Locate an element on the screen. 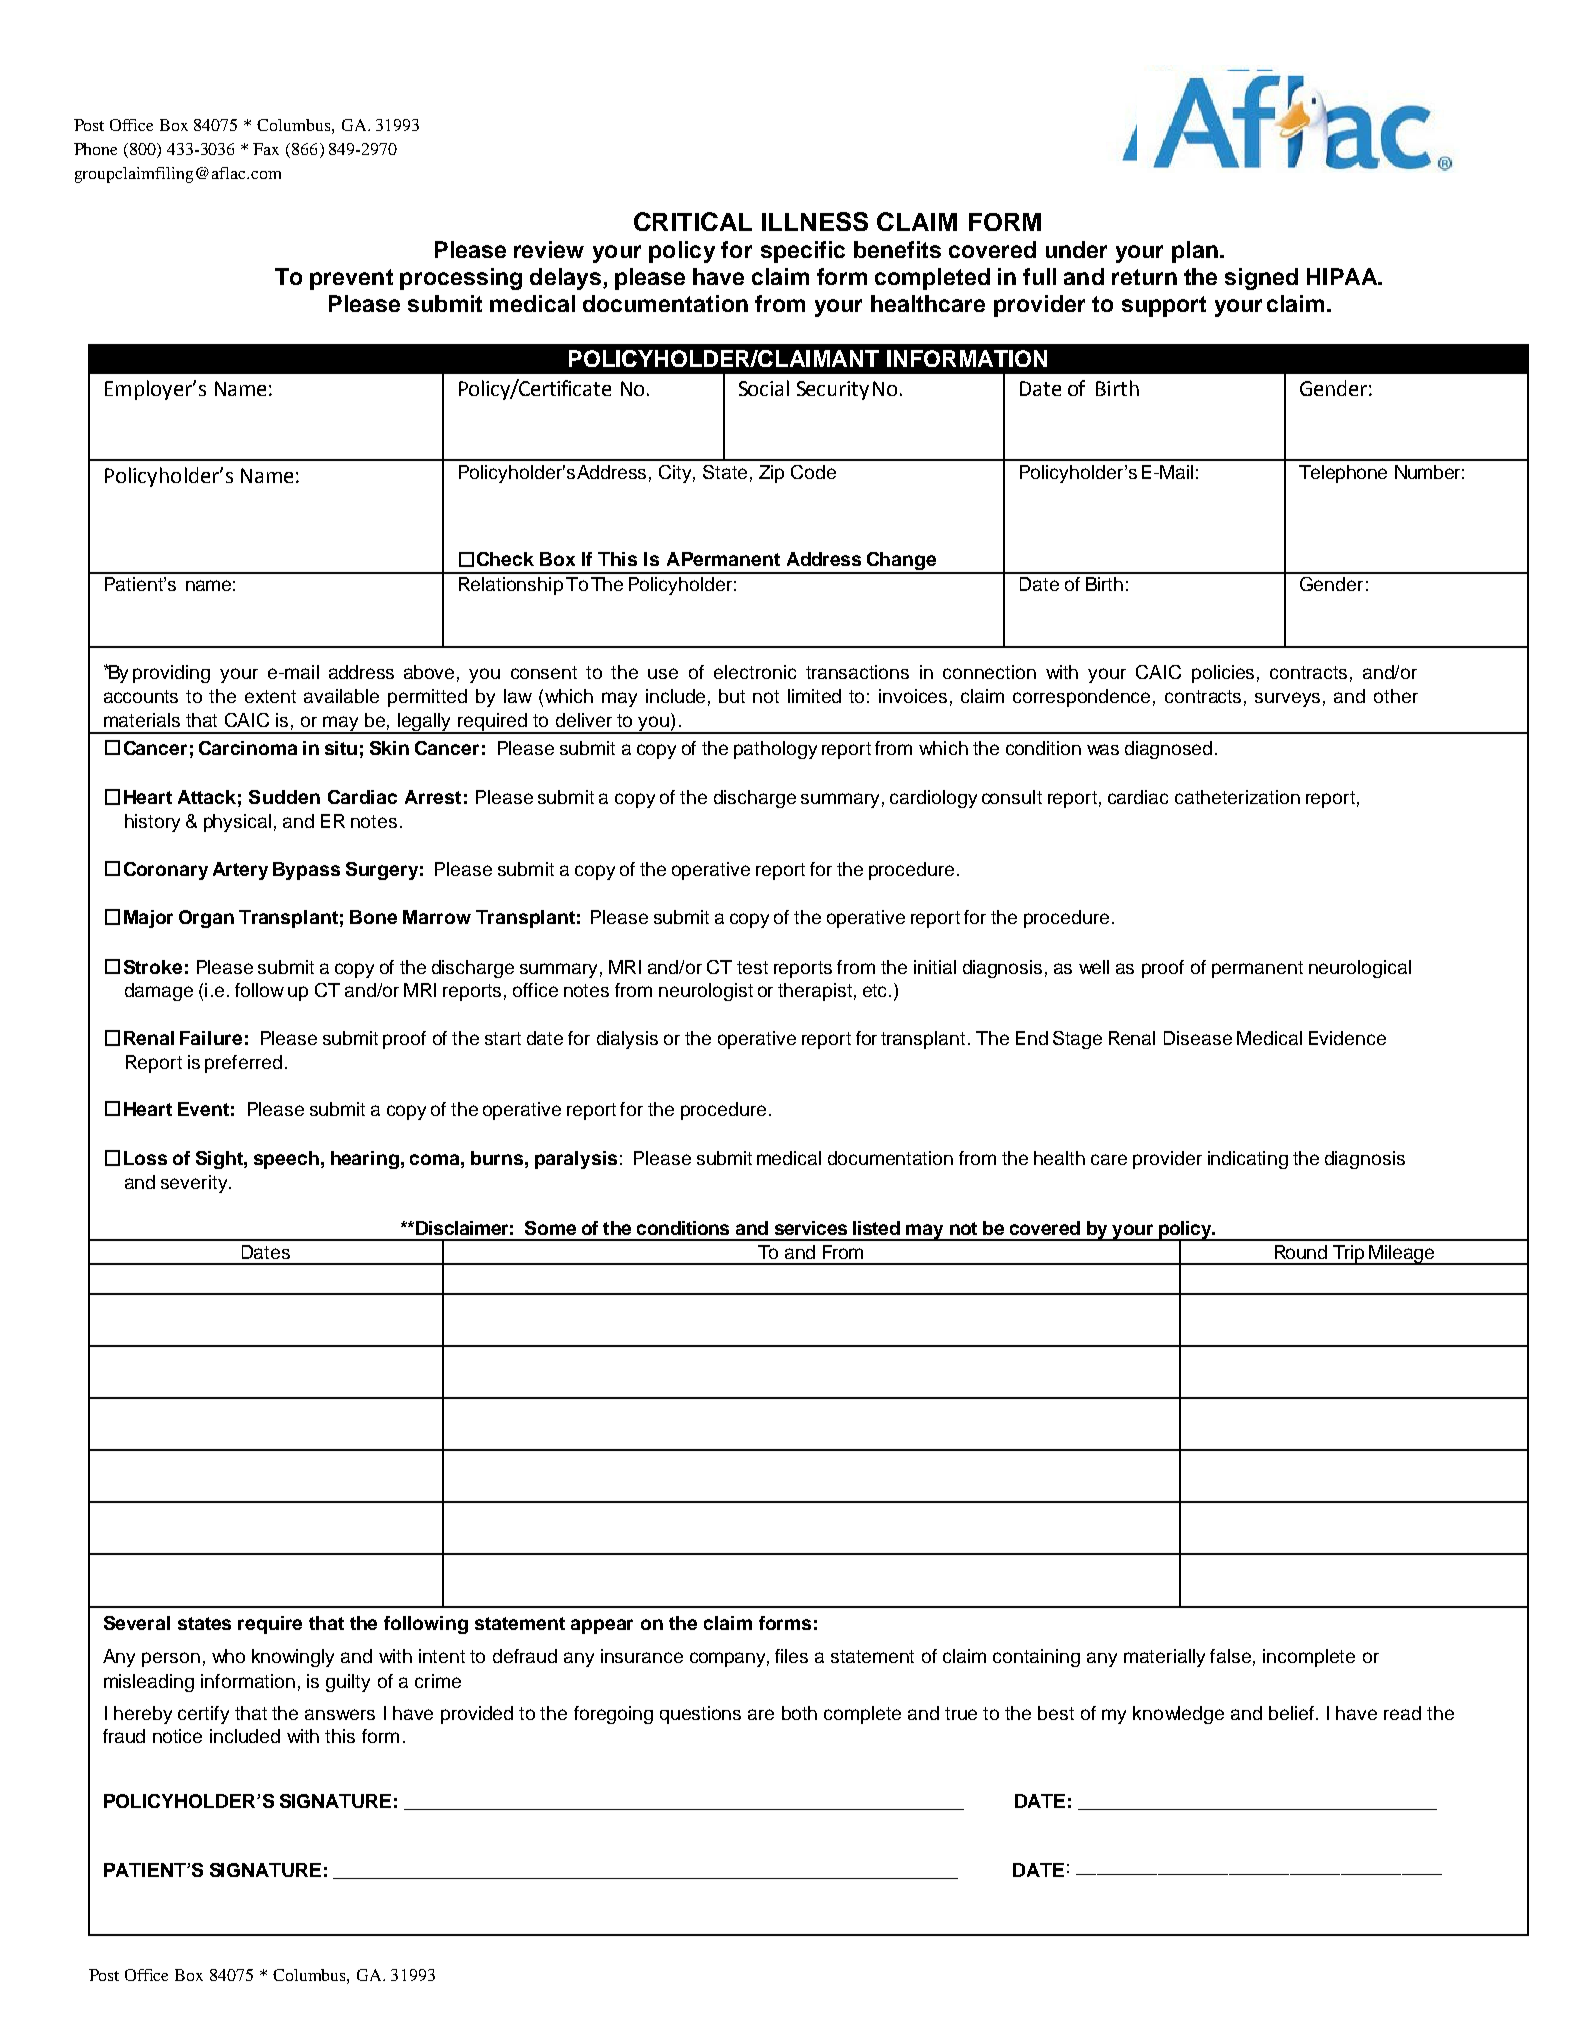 The width and height of the screenshot is (1578, 2043). electronic is located at coordinates (755, 672).
